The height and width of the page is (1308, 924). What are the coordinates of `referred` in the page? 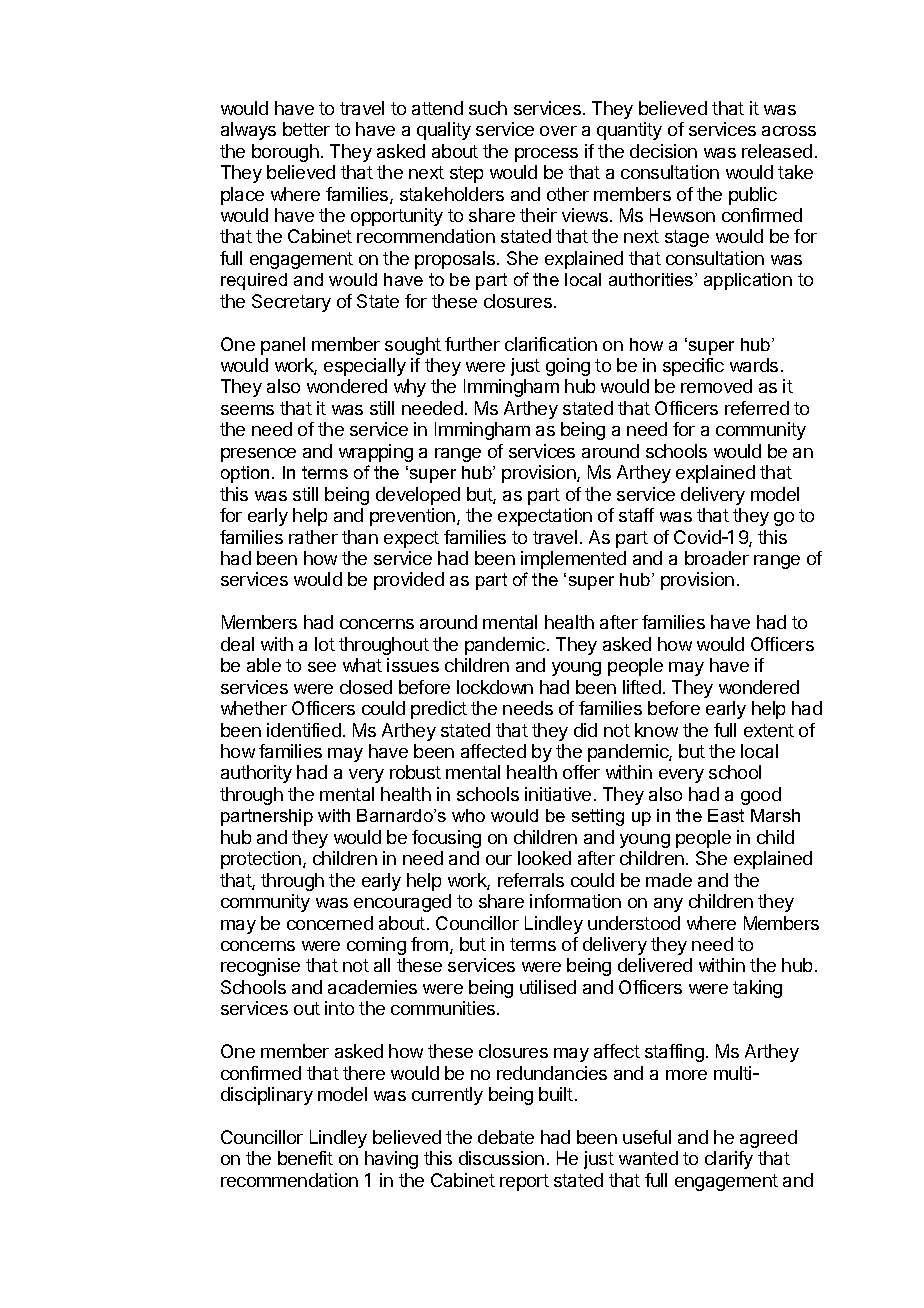 It's located at (757, 408).
